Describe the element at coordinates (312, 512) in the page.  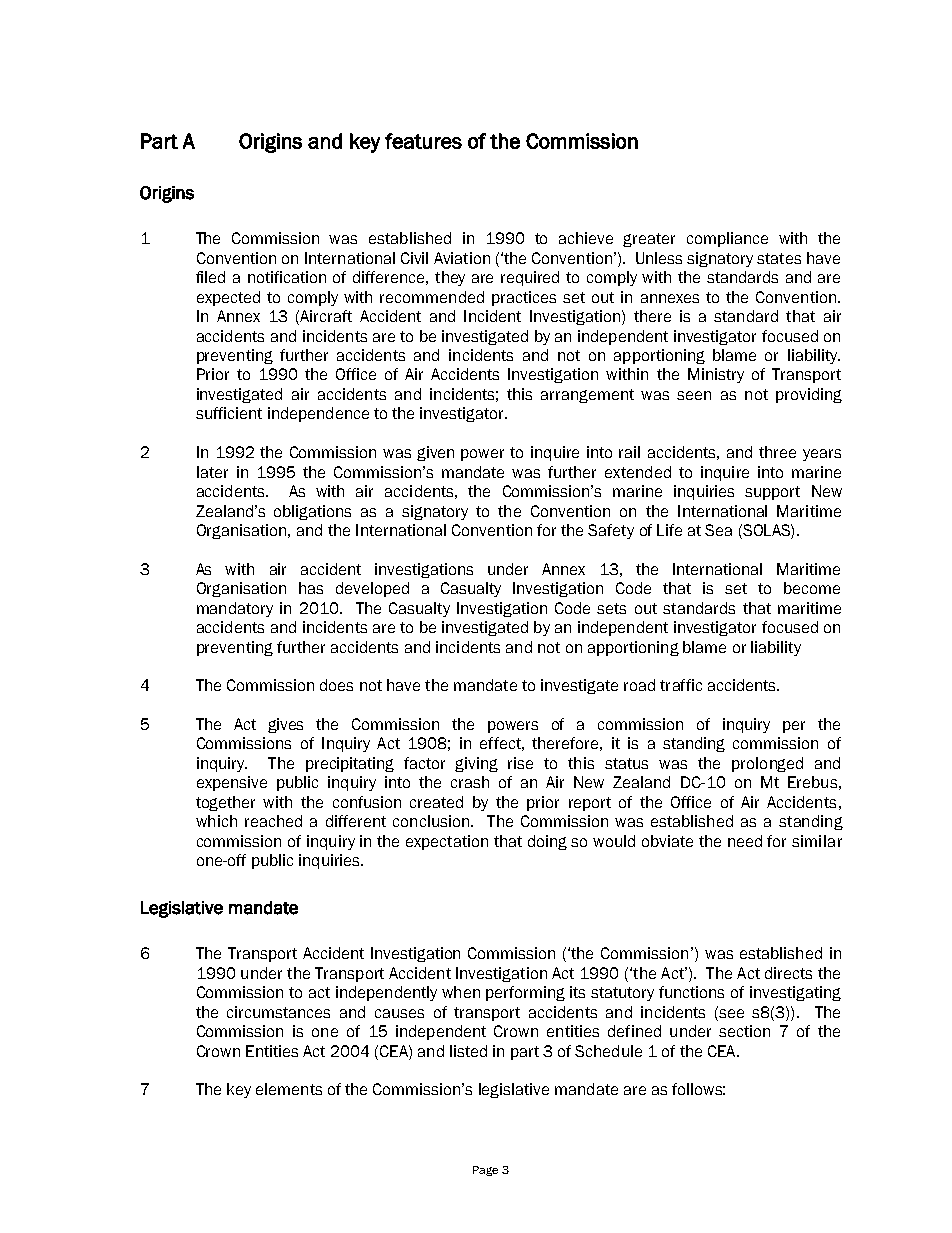
I see `obligations` at that location.
